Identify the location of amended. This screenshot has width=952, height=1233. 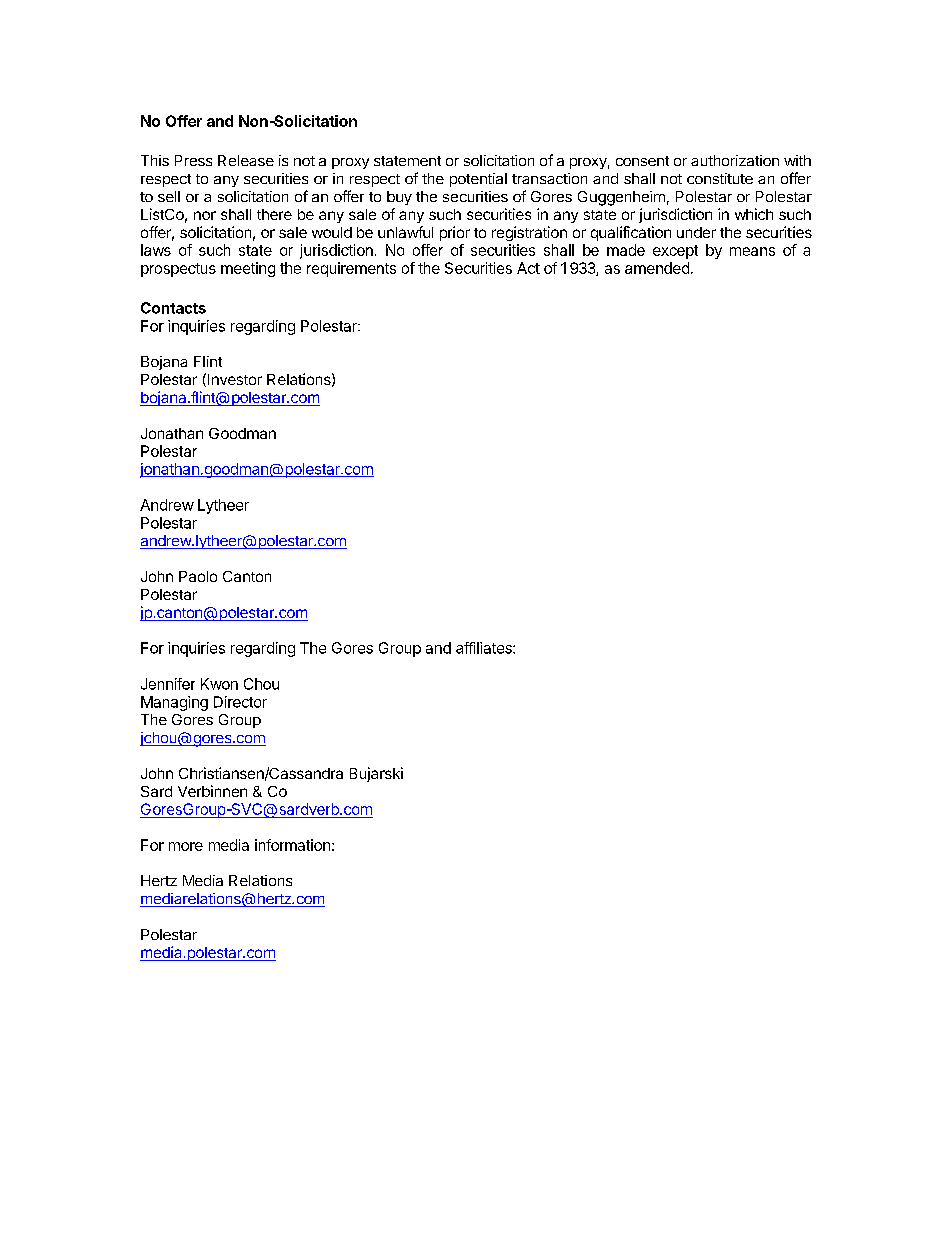
(657, 268).
